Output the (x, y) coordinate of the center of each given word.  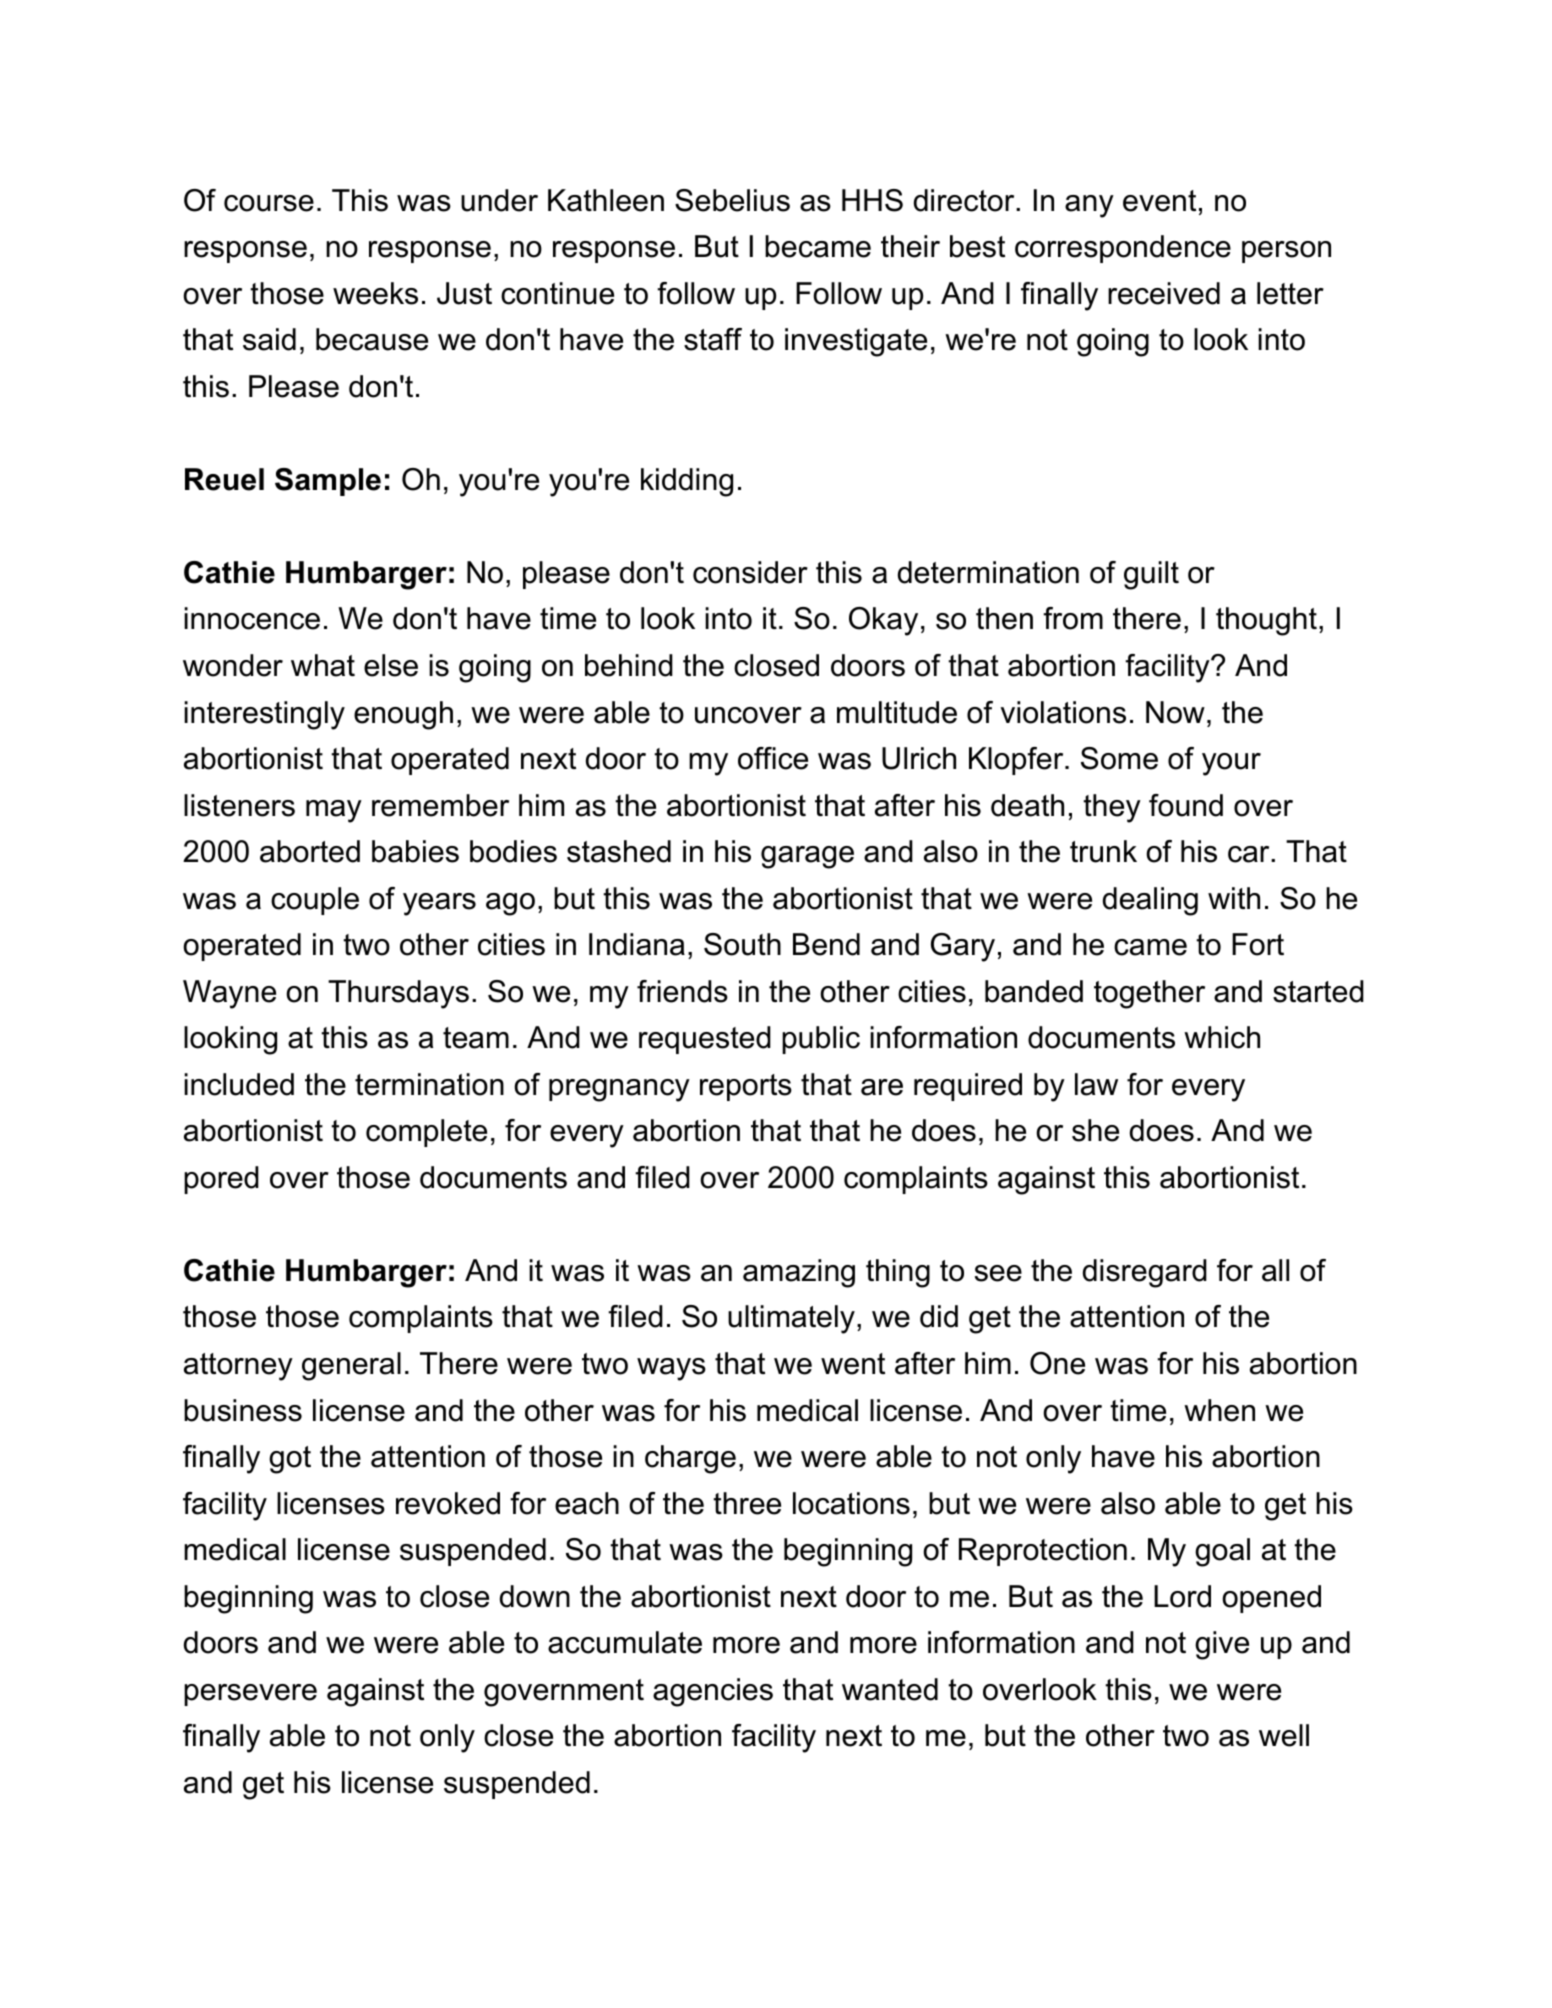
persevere (250, 1695)
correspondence (1123, 249)
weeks (375, 293)
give (1222, 1645)
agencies (713, 1692)
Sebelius (732, 200)
